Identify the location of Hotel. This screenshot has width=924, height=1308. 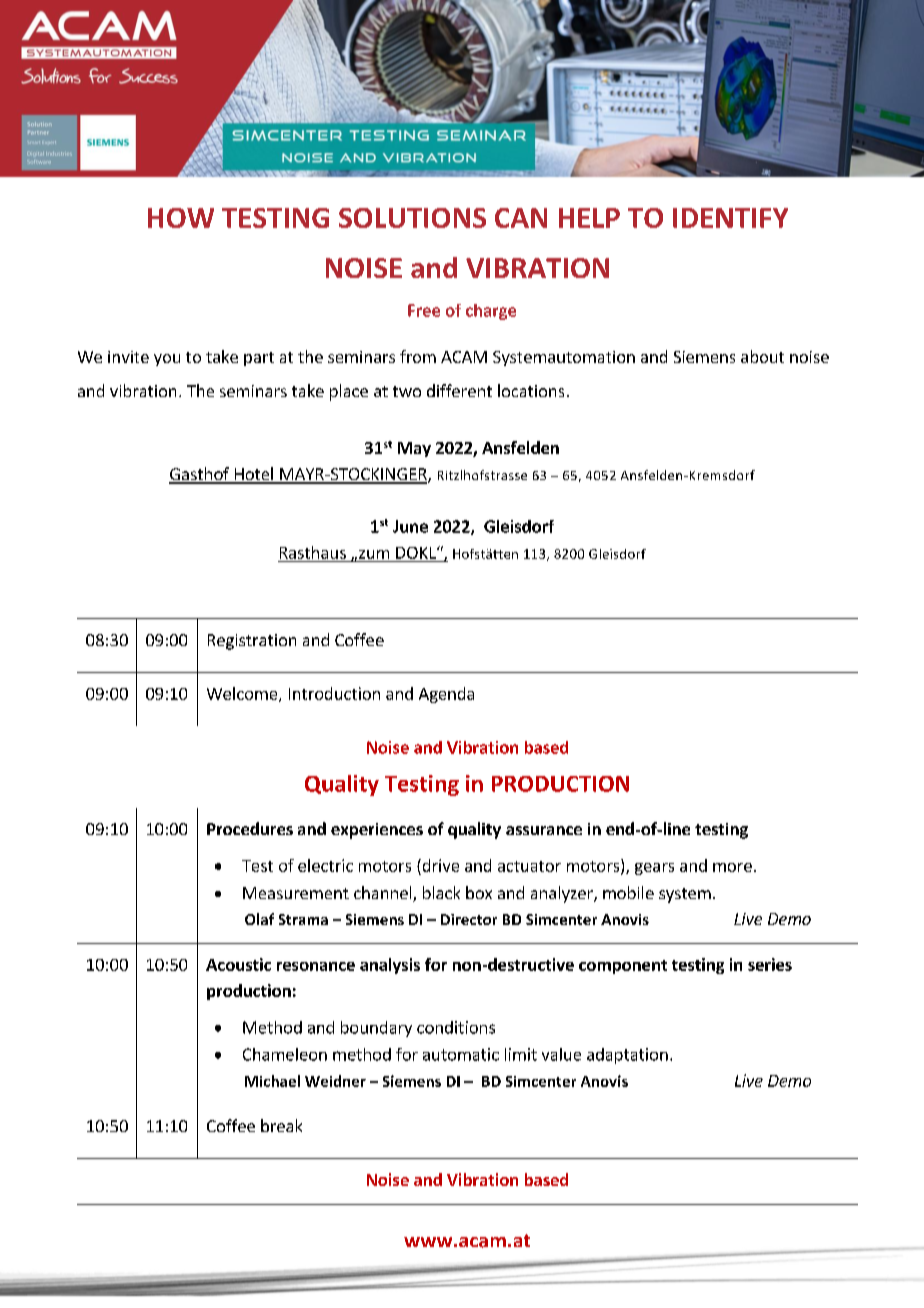
(253, 475).
